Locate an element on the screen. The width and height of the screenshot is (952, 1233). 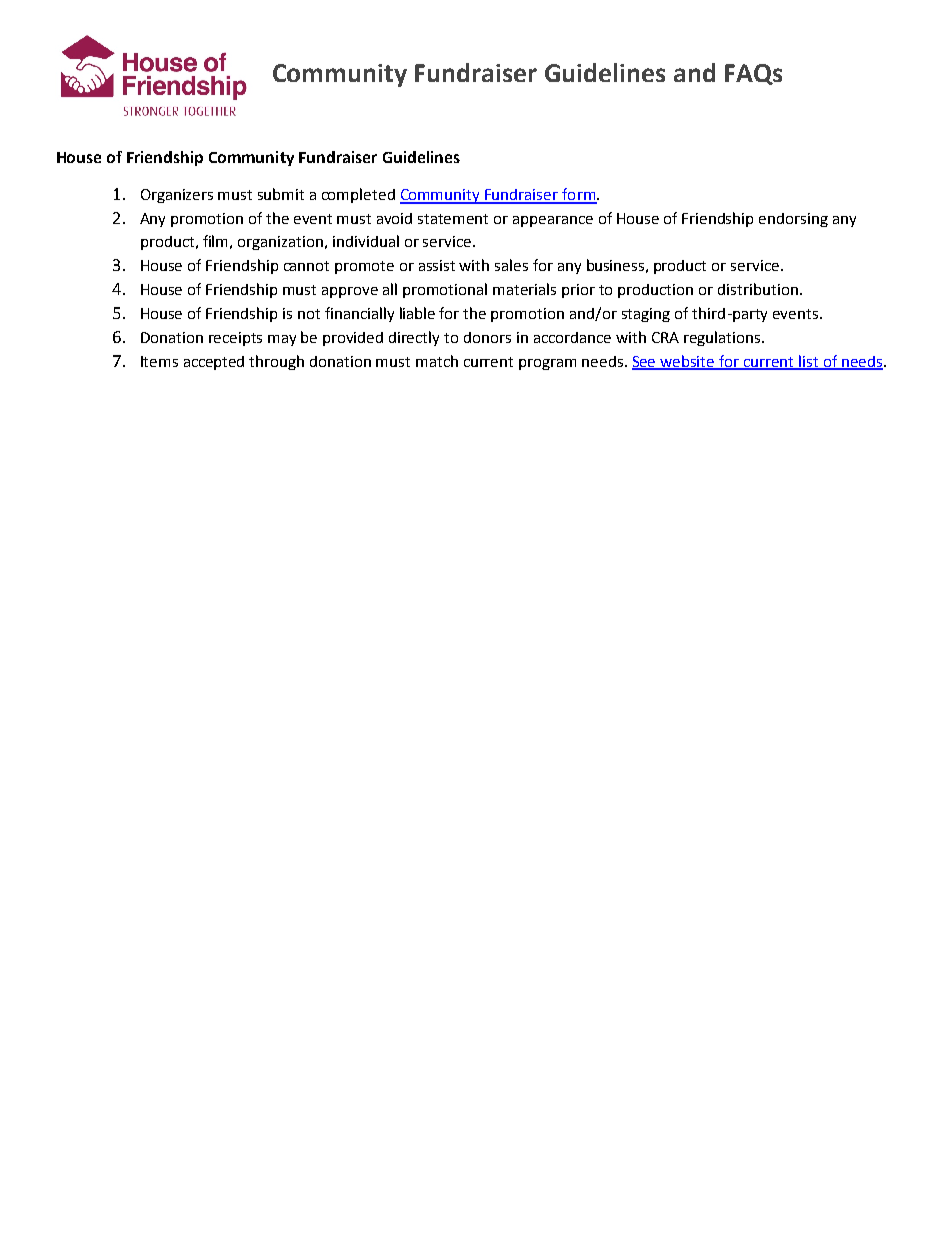
website is located at coordinates (688, 362).
